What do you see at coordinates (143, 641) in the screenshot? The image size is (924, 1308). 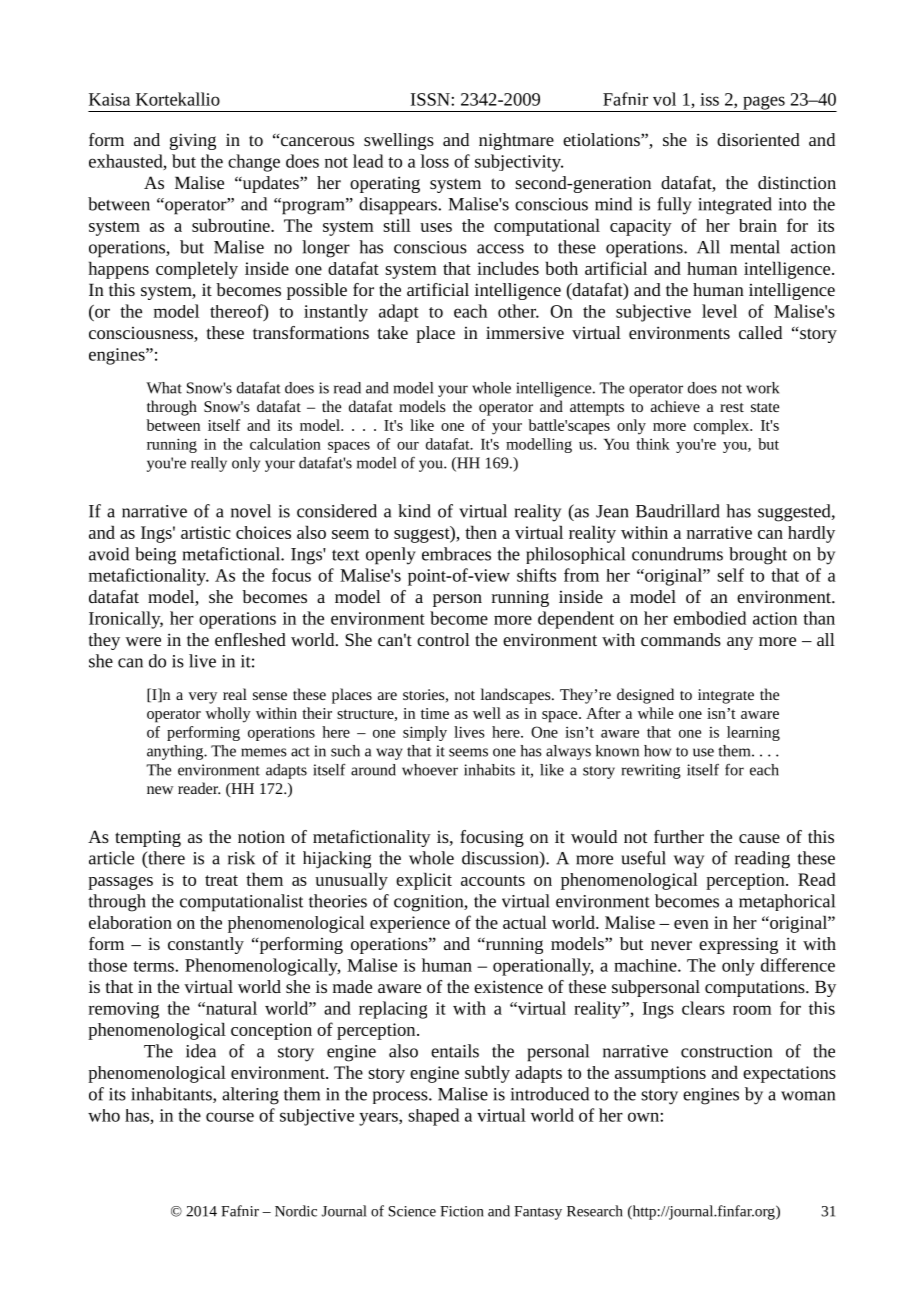 I see `were` at bounding box center [143, 641].
